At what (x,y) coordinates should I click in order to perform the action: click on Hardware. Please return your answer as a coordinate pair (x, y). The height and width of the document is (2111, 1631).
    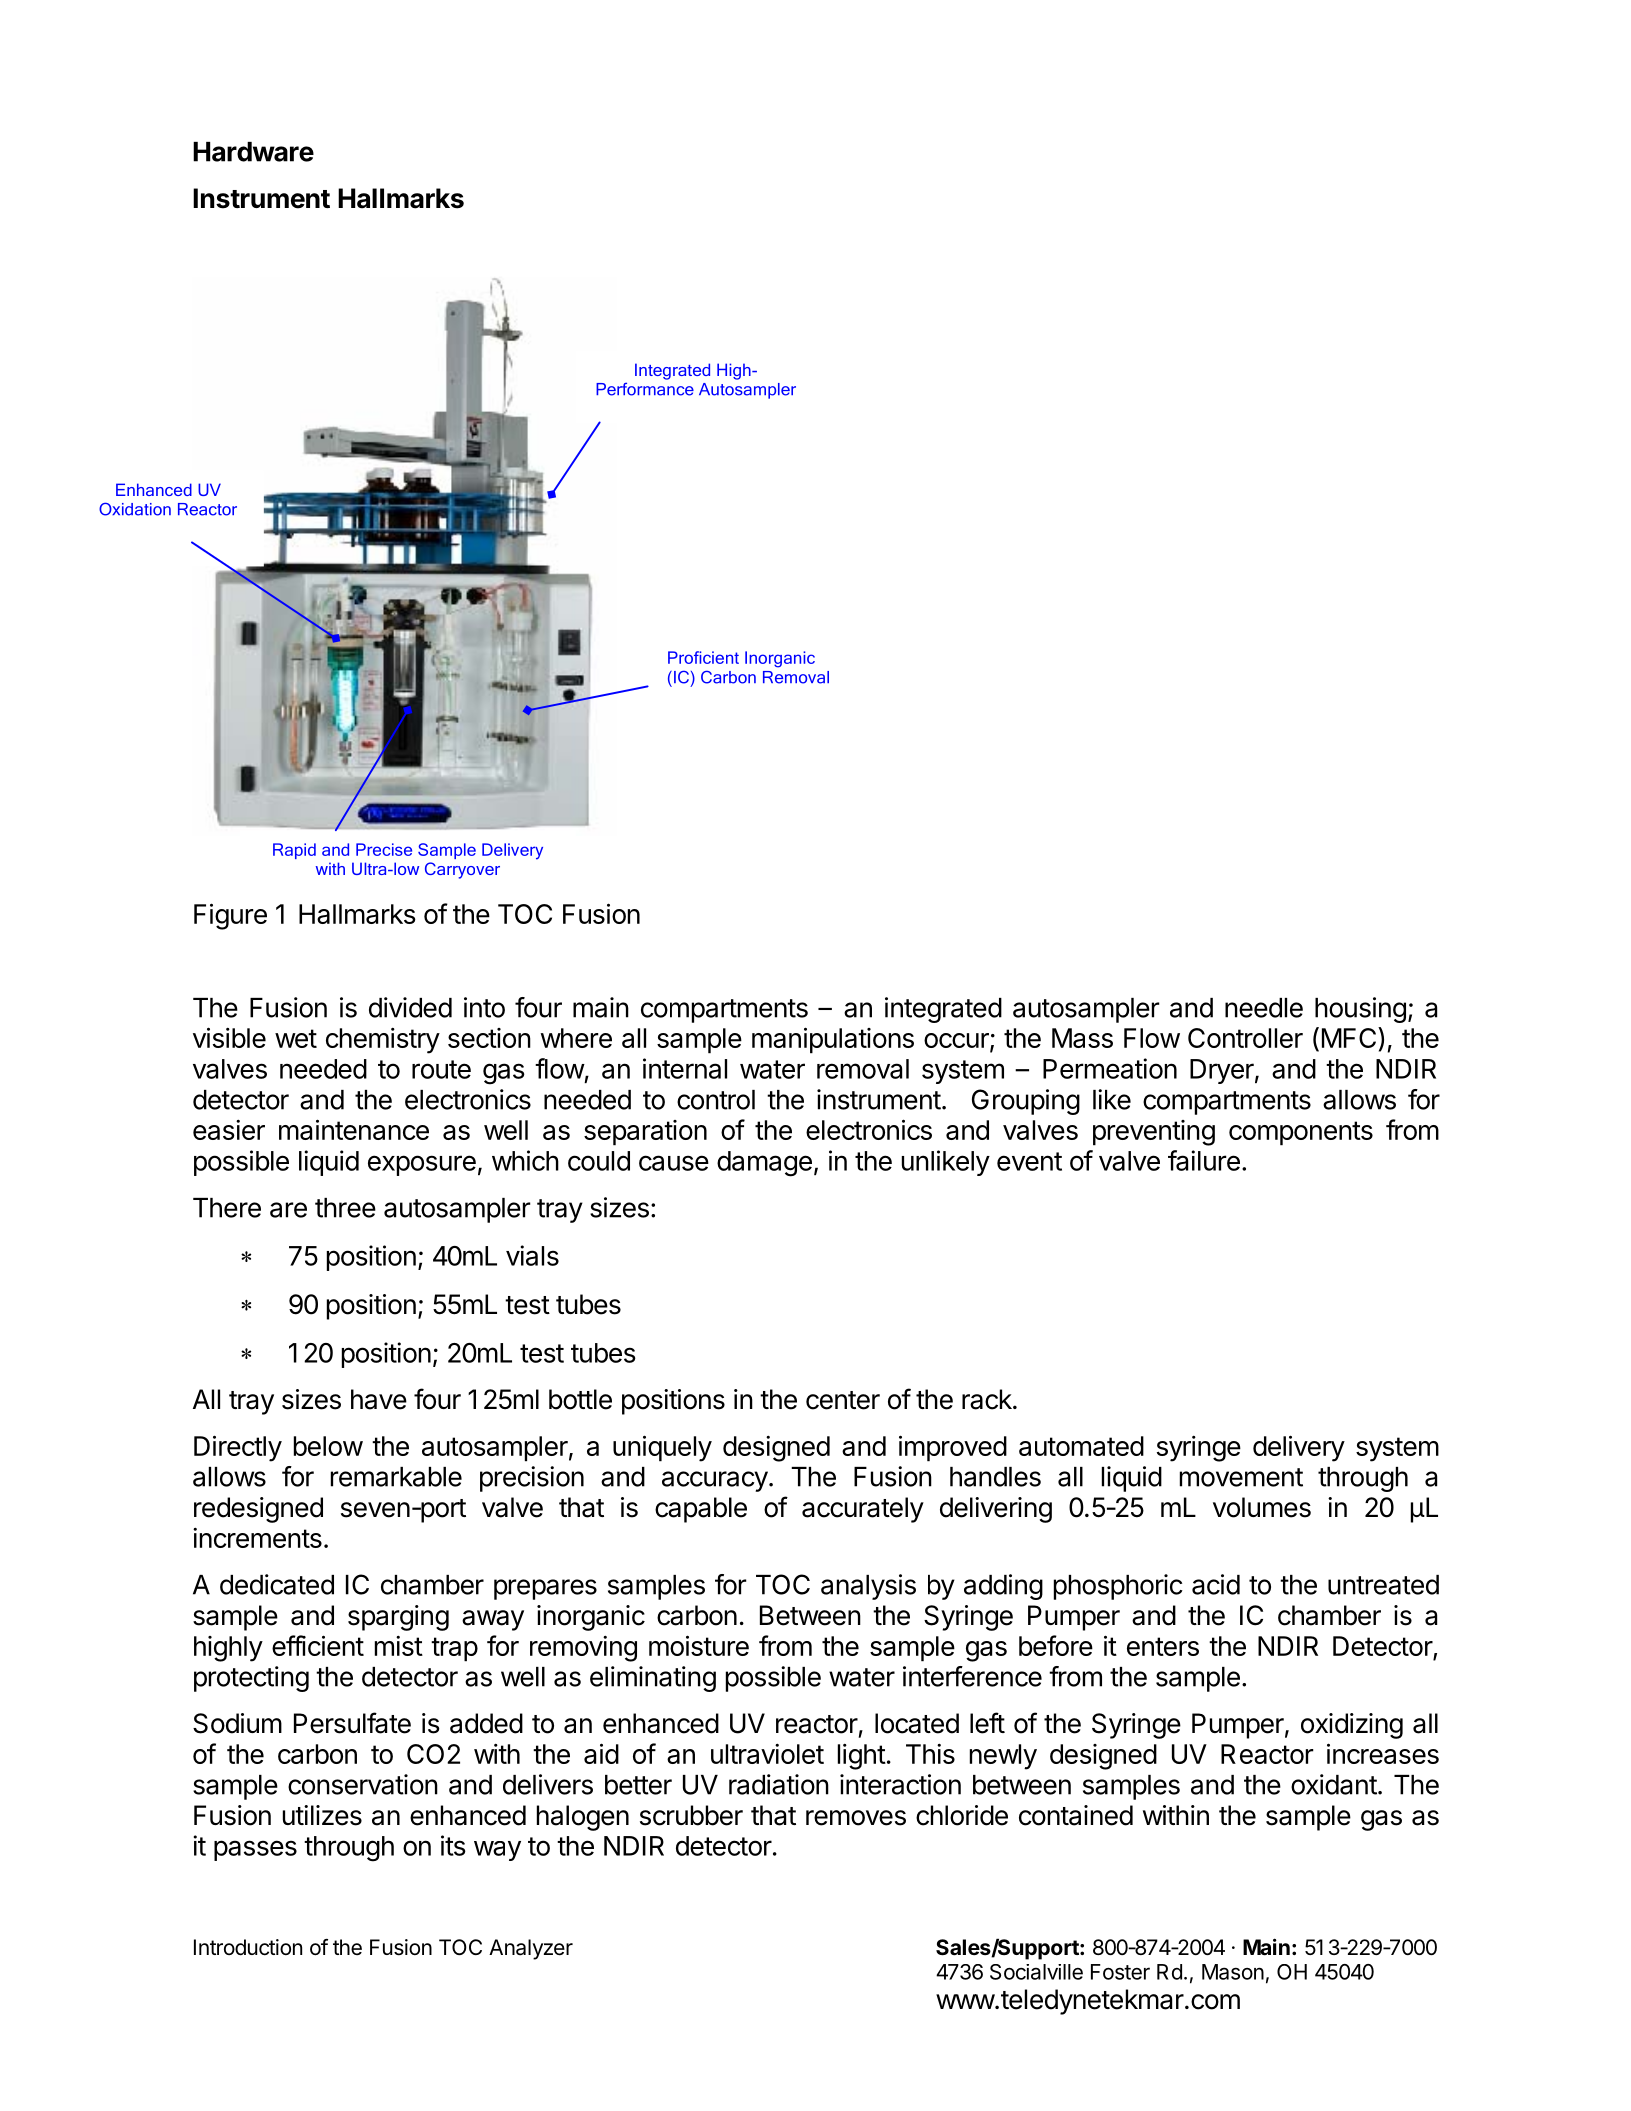
    Looking at the image, I should click on (253, 152).
